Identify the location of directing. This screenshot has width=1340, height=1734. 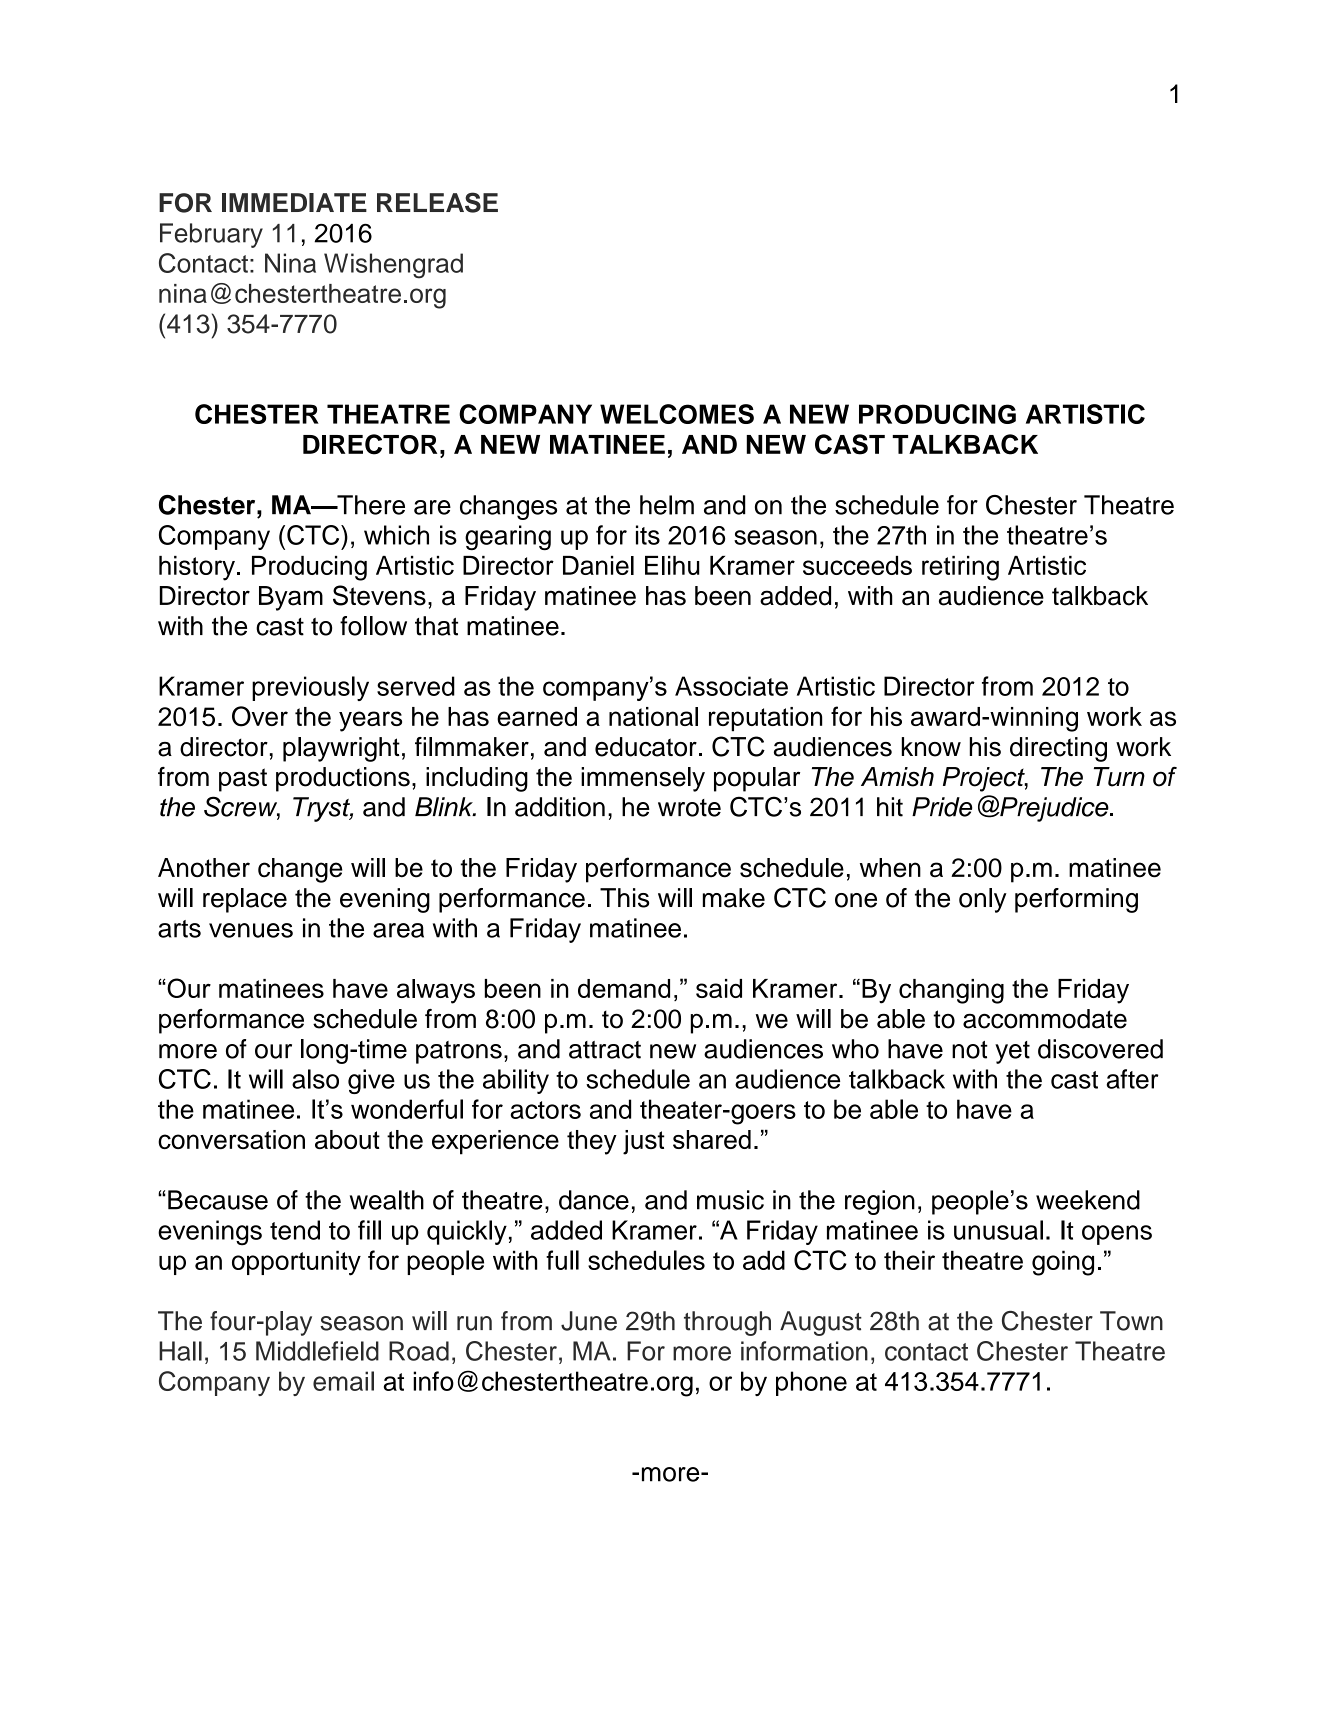
(1058, 749).
